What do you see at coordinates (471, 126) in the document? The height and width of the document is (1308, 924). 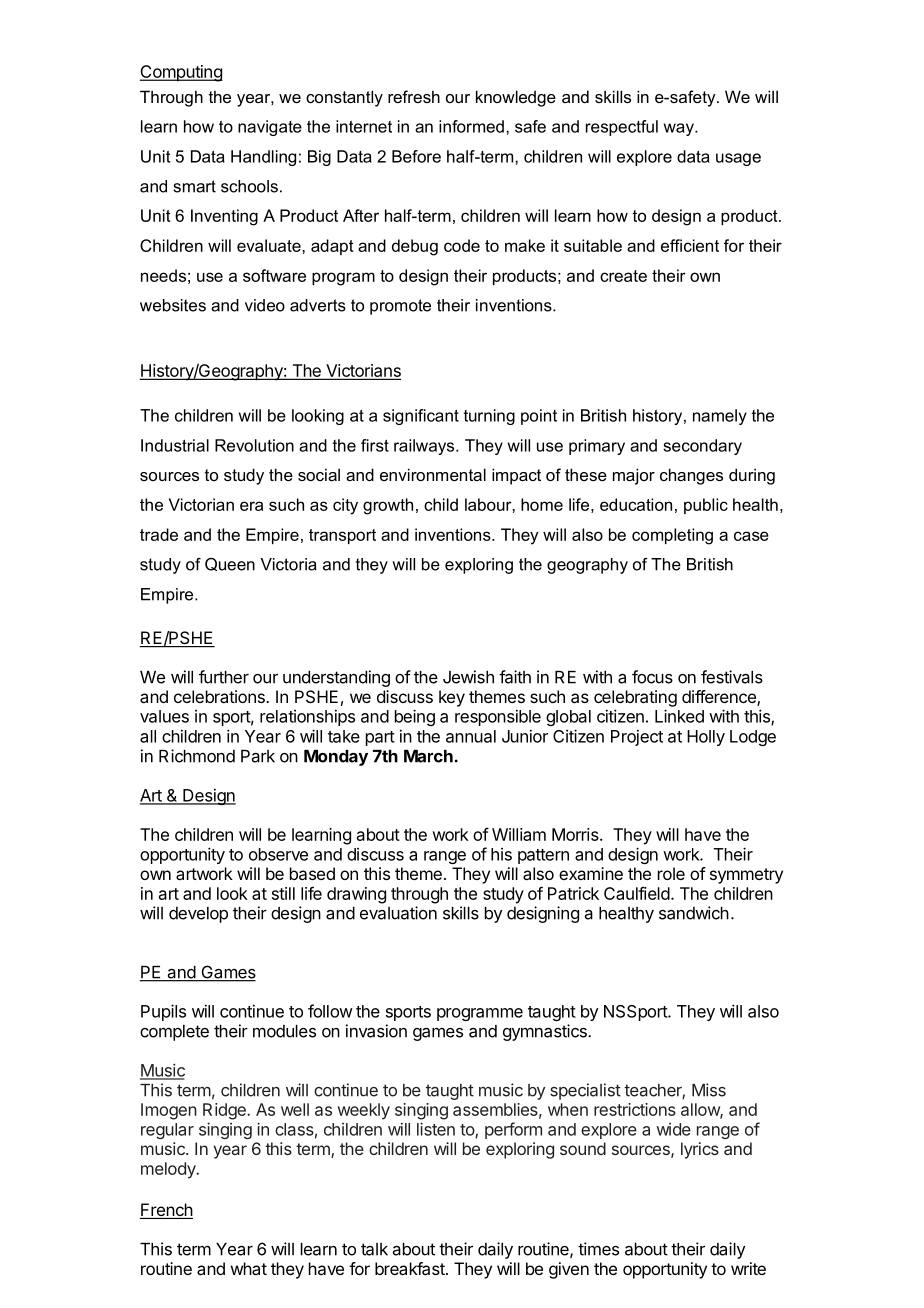 I see `informed` at bounding box center [471, 126].
